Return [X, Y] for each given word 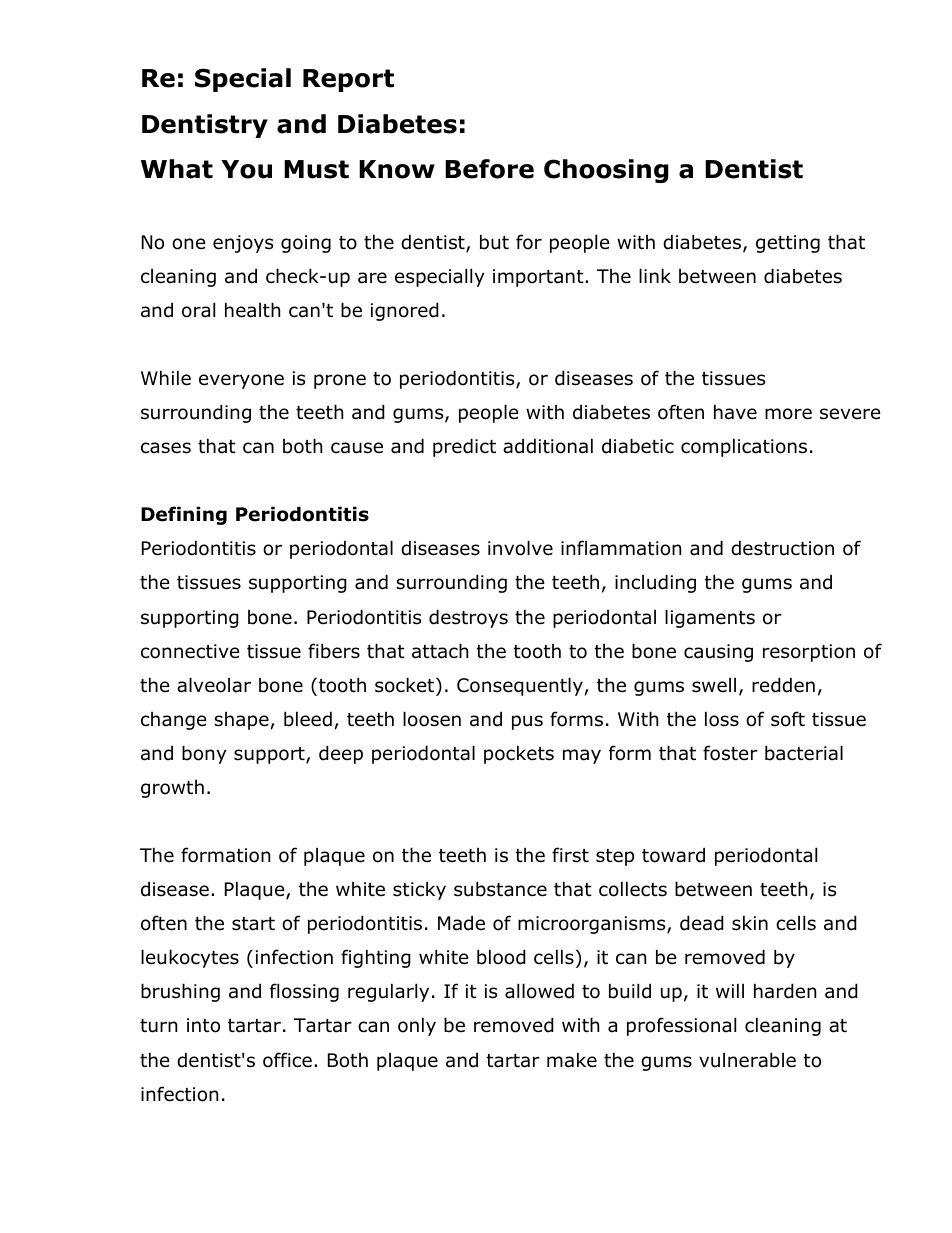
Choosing [606, 171]
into [203, 1025]
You [246, 169]
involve [520, 548]
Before [489, 169]
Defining [184, 515]
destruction [782, 548]
